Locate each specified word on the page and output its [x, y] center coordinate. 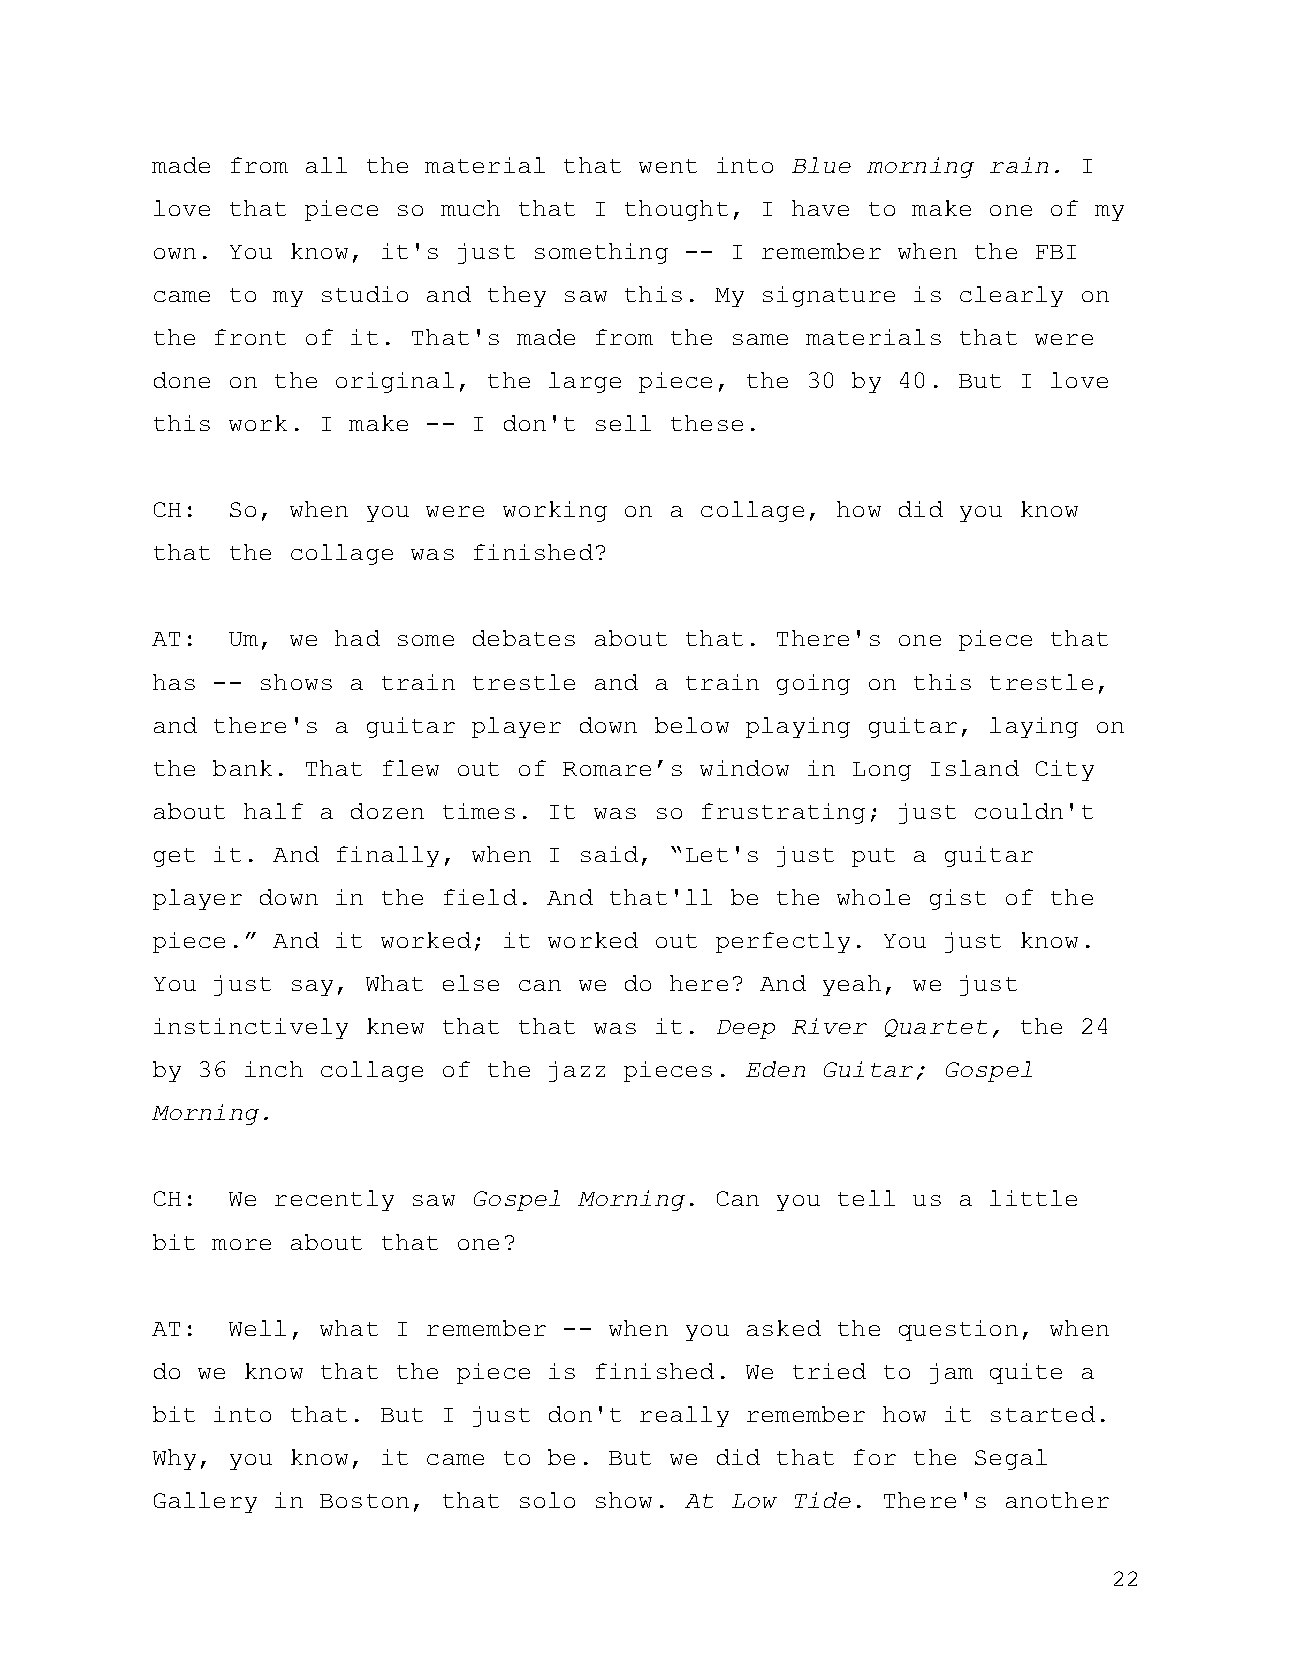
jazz [577, 1071]
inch [274, 1069]
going [813, 684]
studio [365, 294]
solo [547, 1500]
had [357, 638]
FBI [1056, 252]
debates [524, 638]
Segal [1011, 1459]
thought [676, 210]
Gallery [205, 1502]
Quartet [936, 1028]
